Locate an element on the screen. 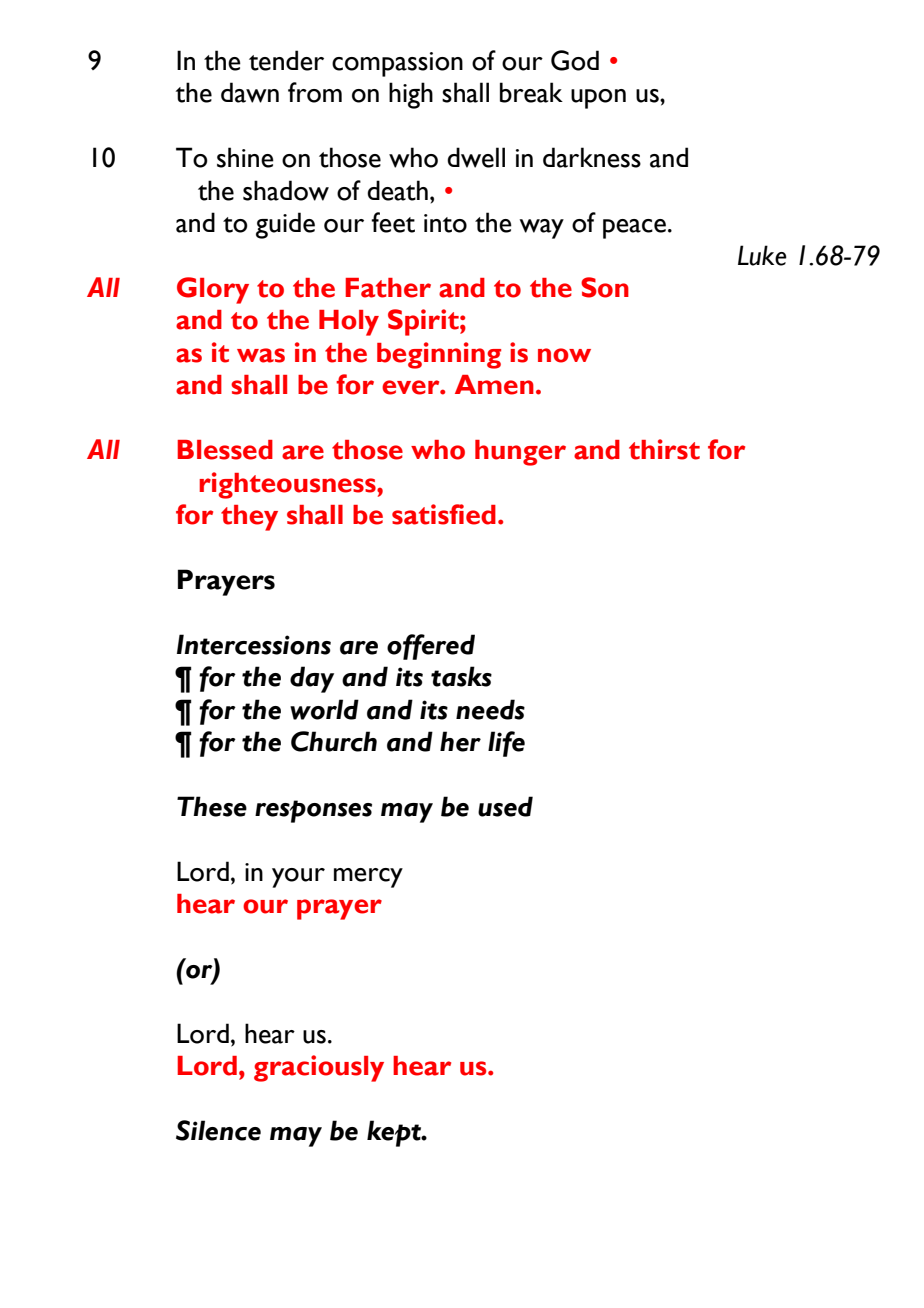 The width and height of the screenshot is (924, 1308). used is located at coordinates (505, 806).
